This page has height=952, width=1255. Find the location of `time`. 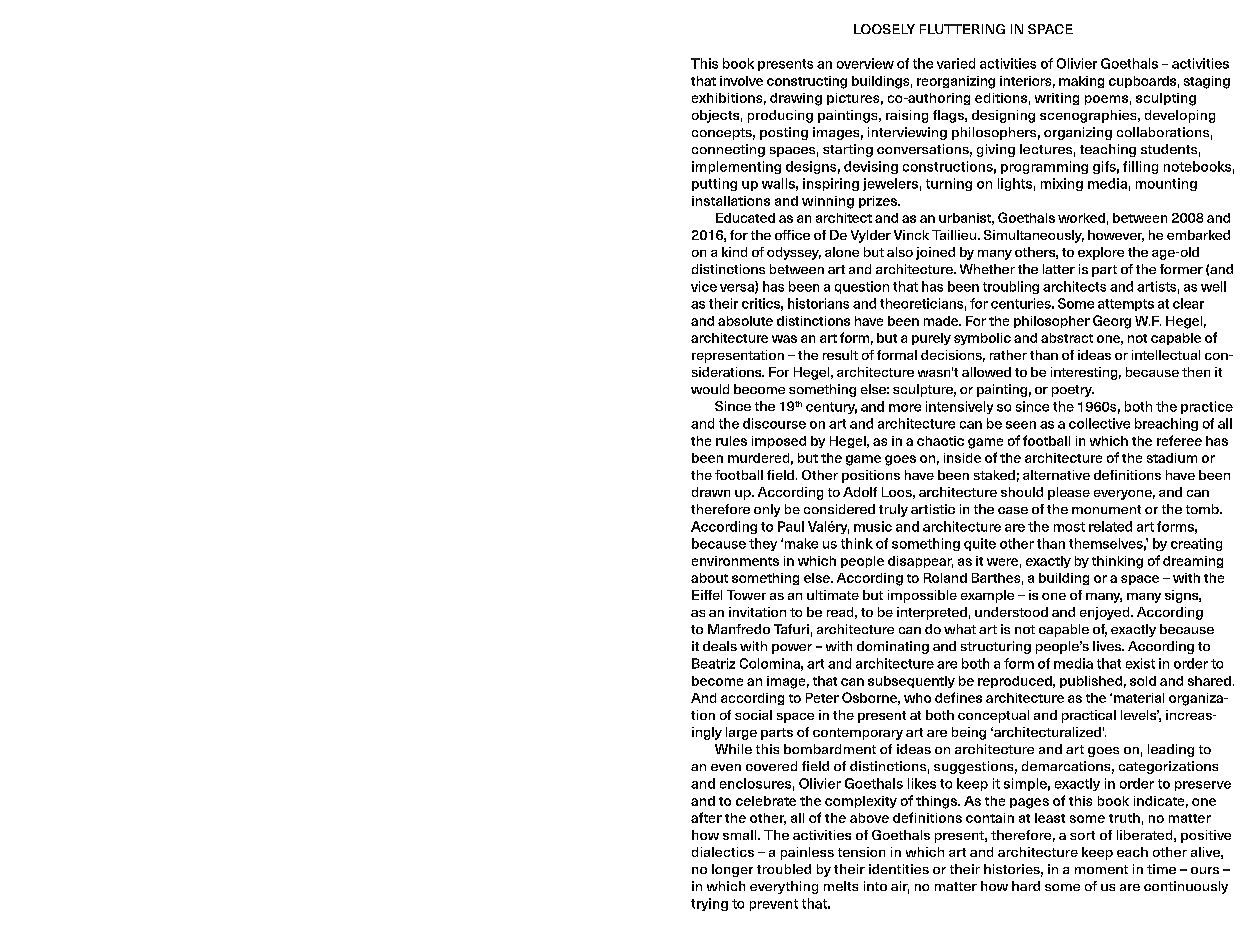

time is located at coordinates (1161, 869).
